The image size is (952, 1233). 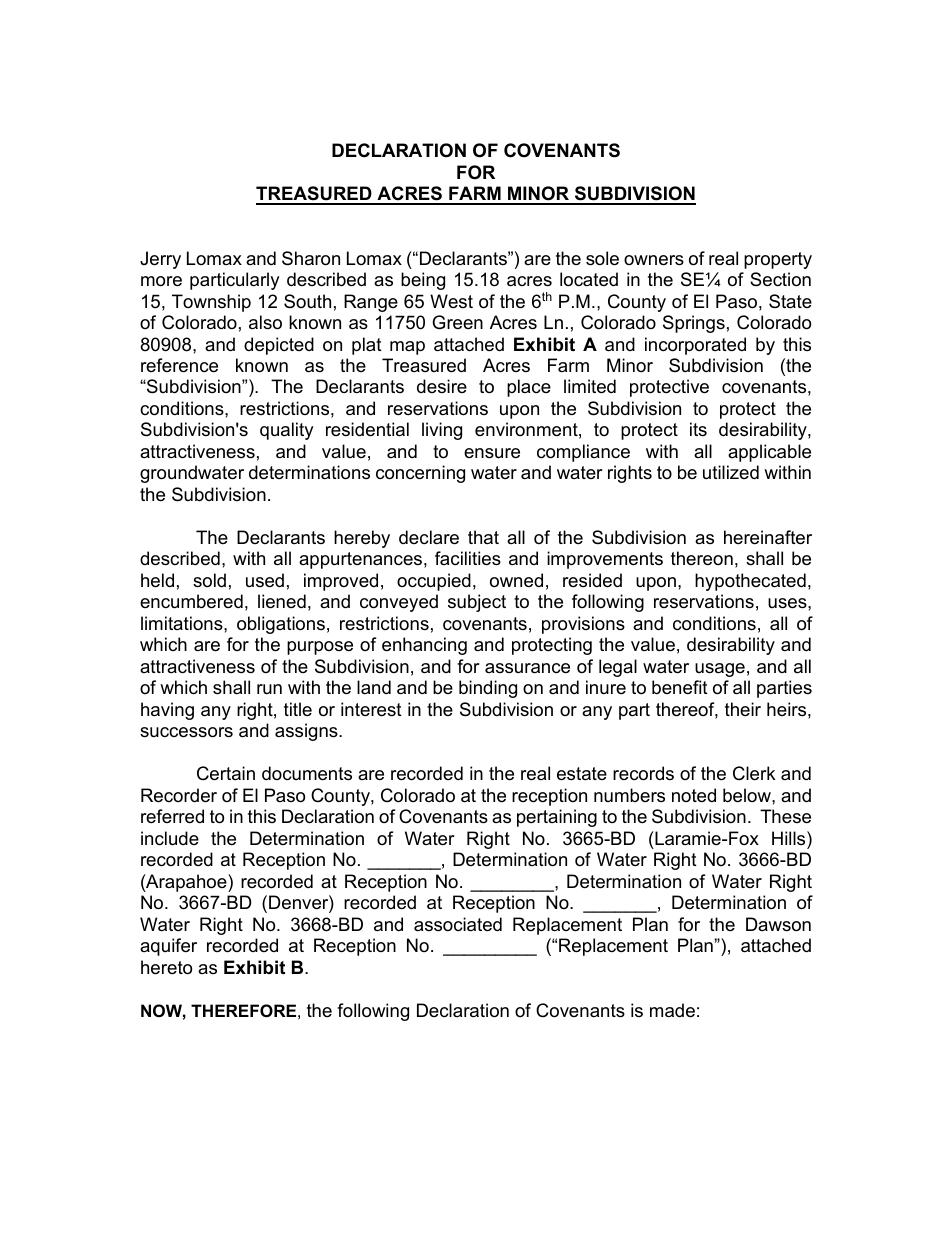 What do you see at coordinates (754, 773) in the screenshot?
I see `Clerk` at bounding box center [754, 773].
